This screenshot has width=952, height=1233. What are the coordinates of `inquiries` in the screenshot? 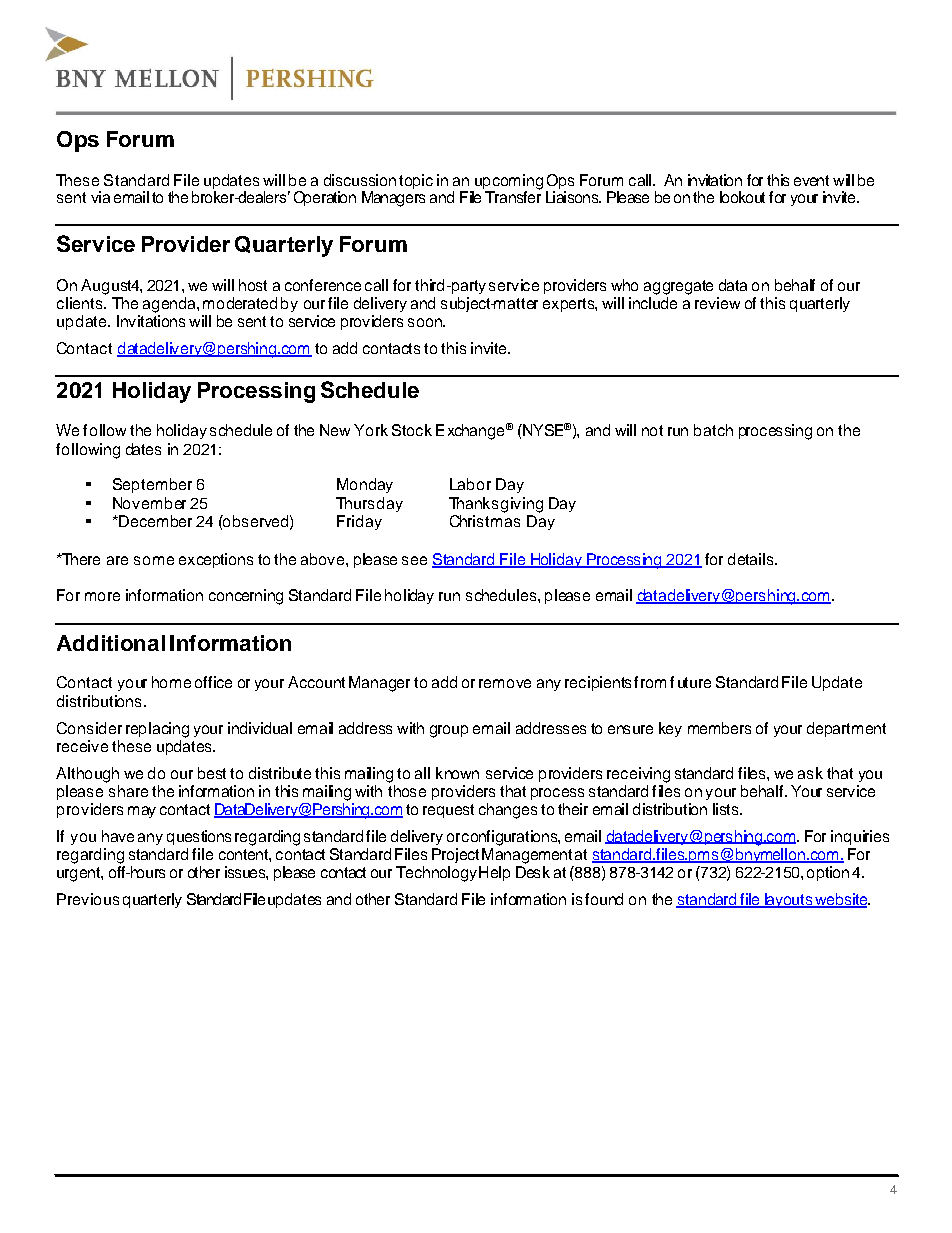 It's located at (860, 837).
